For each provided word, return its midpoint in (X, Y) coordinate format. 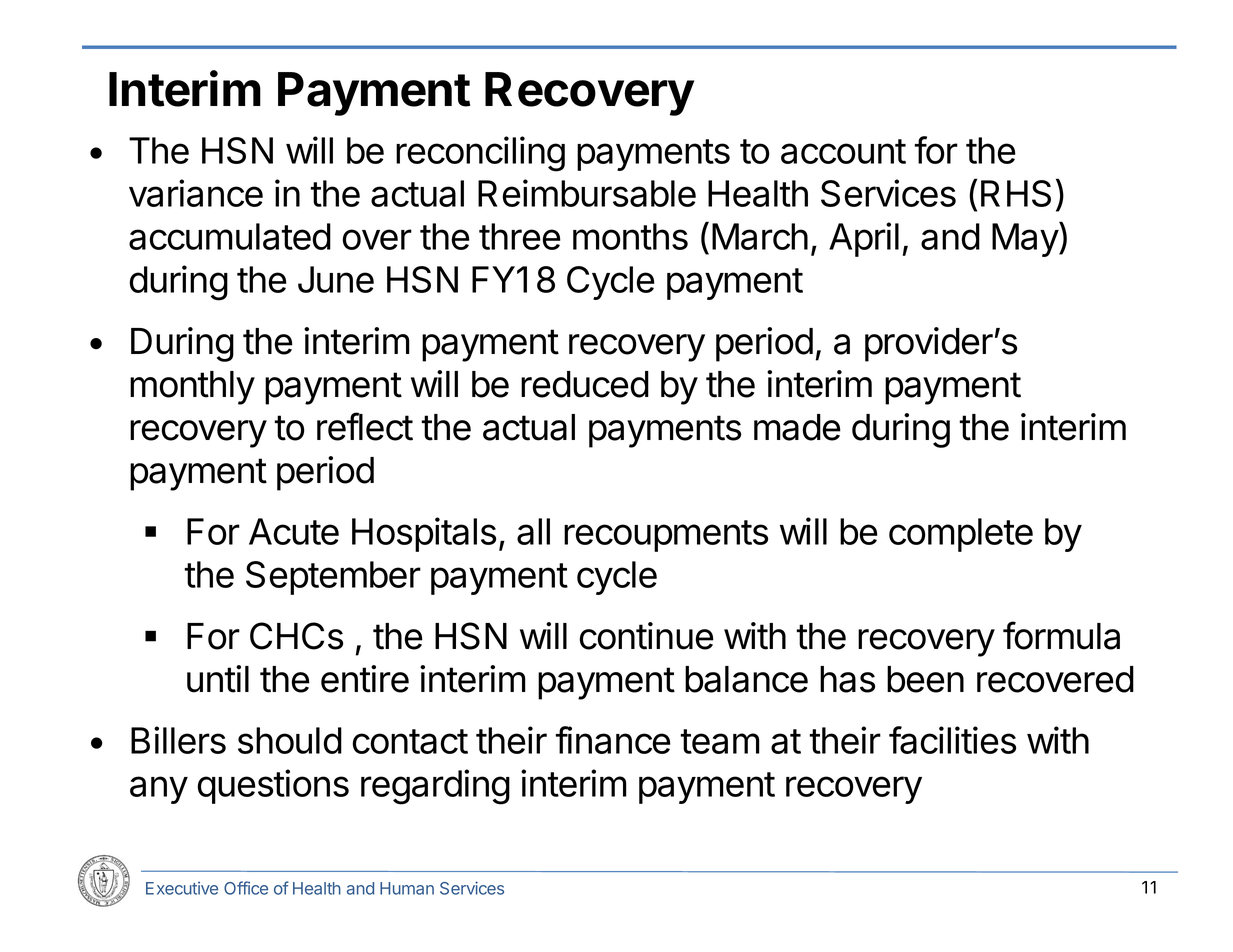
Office (246, 888)
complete (961, 535)
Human (407, 888)
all (533, 531)
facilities (952, 740)
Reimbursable (587, 193)
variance (196, 193)
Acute (294, 531)
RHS (1016, 193)
